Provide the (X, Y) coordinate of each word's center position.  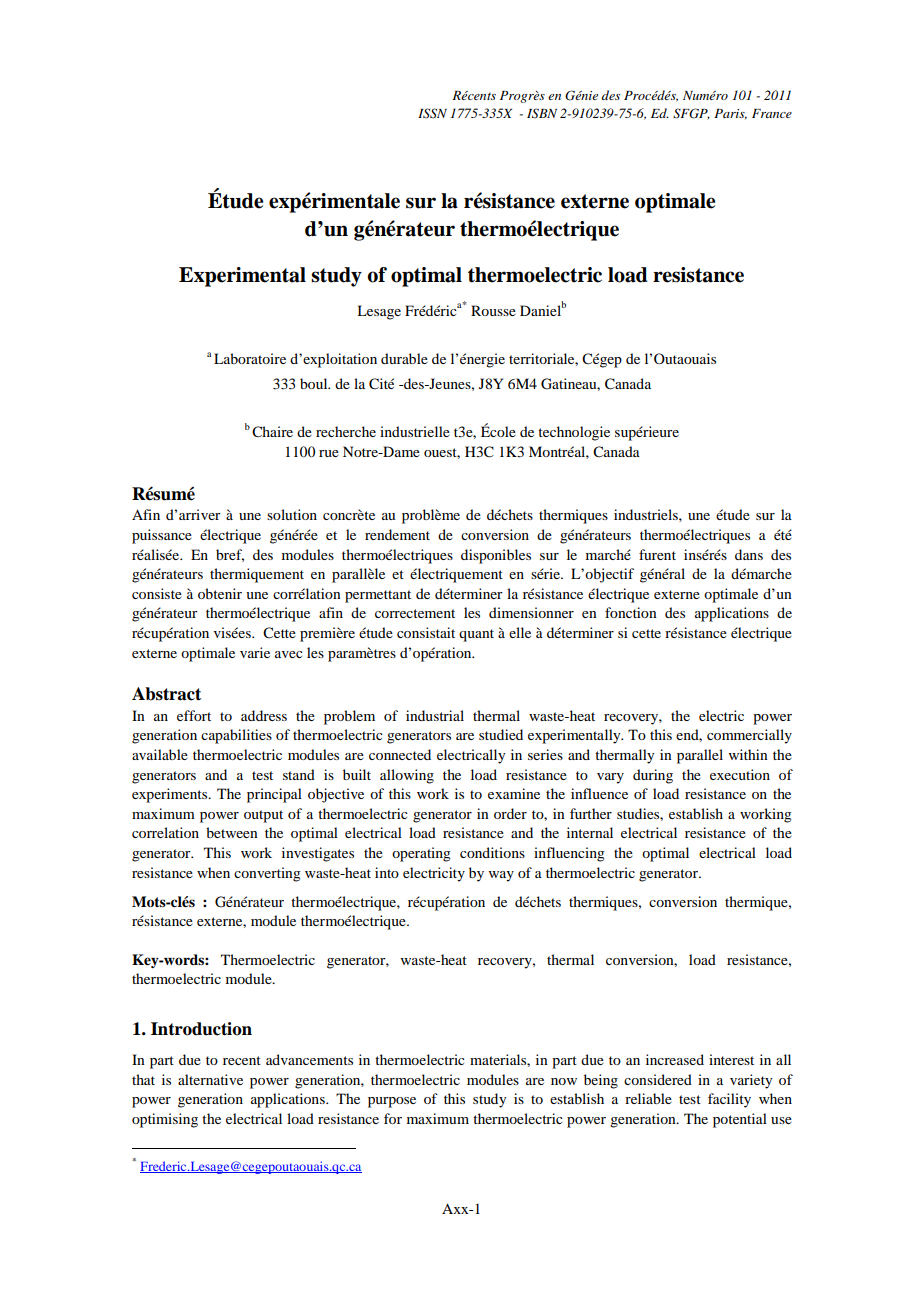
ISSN (432, 113)
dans (749, 554)
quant (476, 635)
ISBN (542, 113)
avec (289, 654)
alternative (210, 1079)
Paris (730, 114)
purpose (392, 1102)
